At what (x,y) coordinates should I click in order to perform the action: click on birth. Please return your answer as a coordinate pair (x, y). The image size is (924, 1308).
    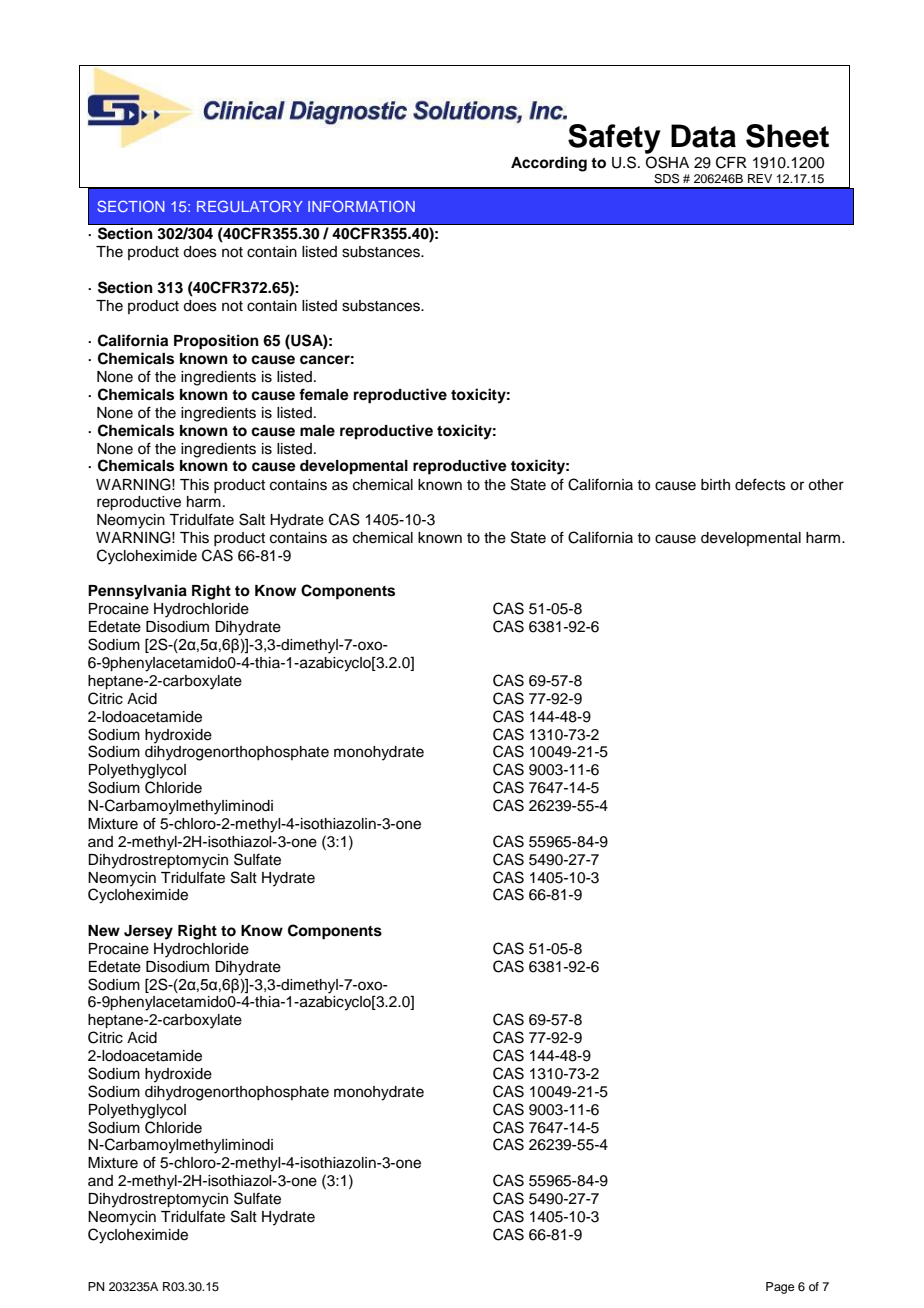
    Looking at the image, I should click on (715, 484).
